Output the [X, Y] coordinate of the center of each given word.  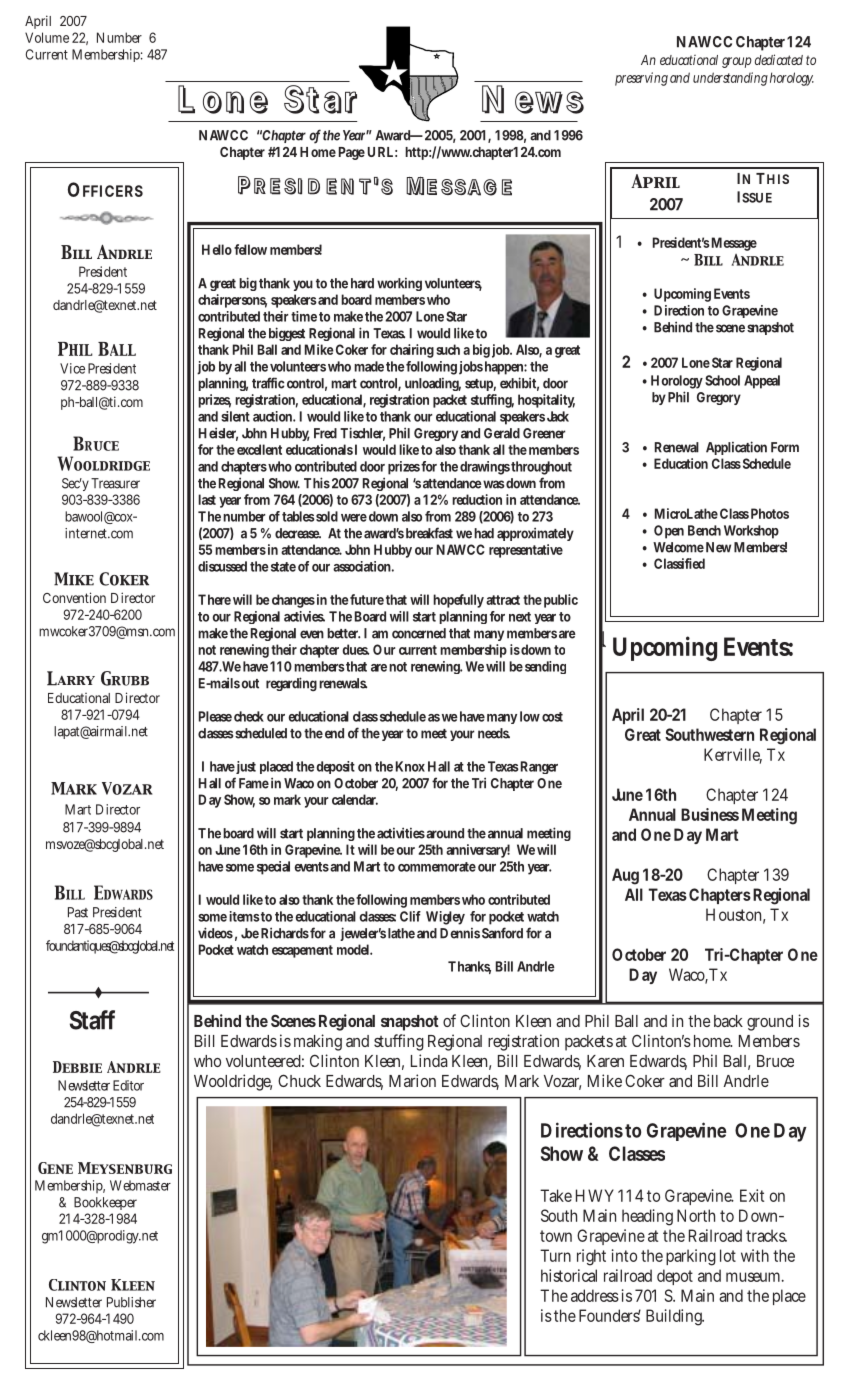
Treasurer [115, 483]
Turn [555, 1255]
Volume [47, 37]
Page [352, 153]
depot [675, 1277]
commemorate [437, 867]
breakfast [429, 533]
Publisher [131, 1302]
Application [736, 448]
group [737, 62]
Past [78, 912]
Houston [735, 916]
